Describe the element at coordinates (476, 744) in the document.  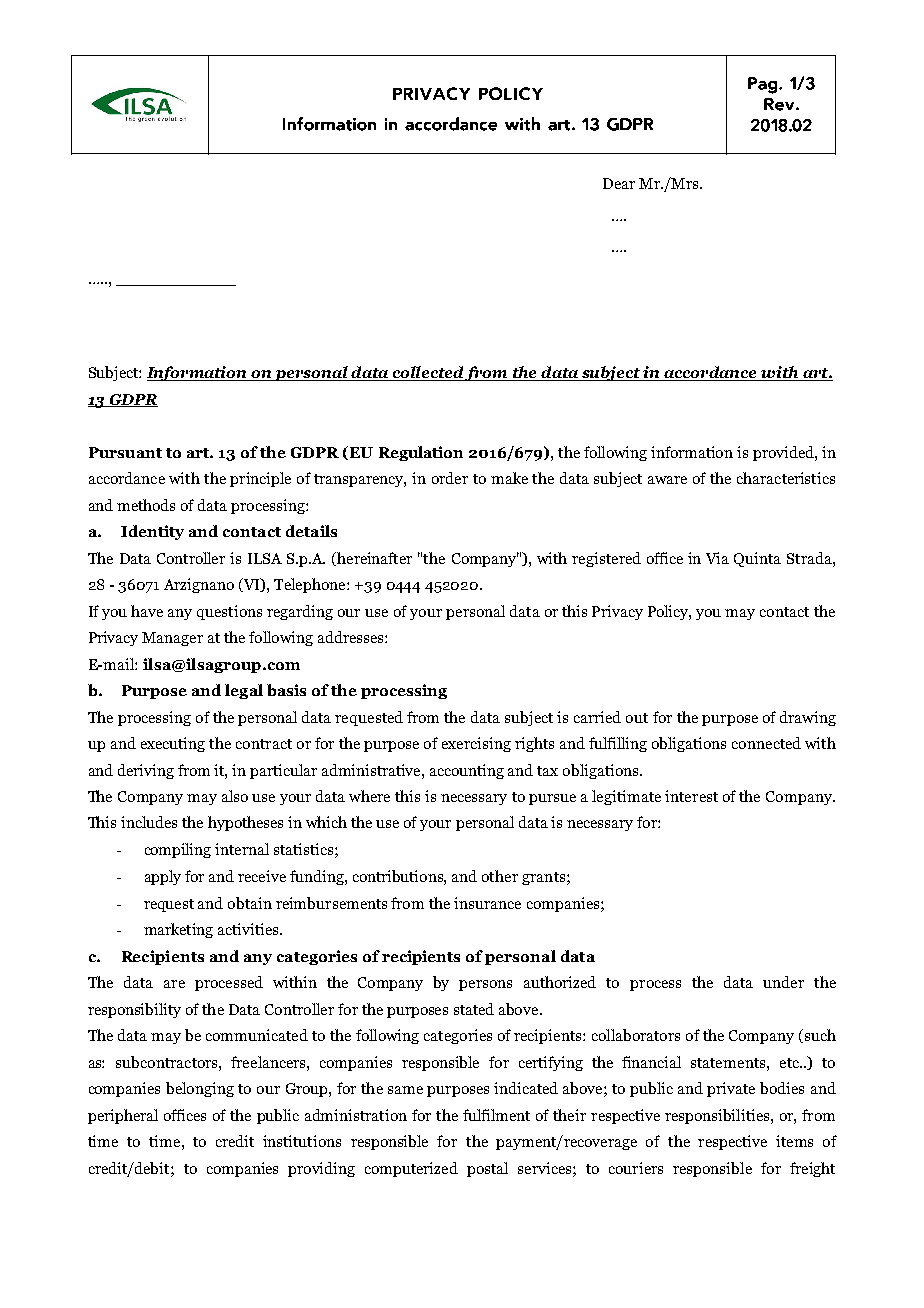
I see `exercising` at that location.
